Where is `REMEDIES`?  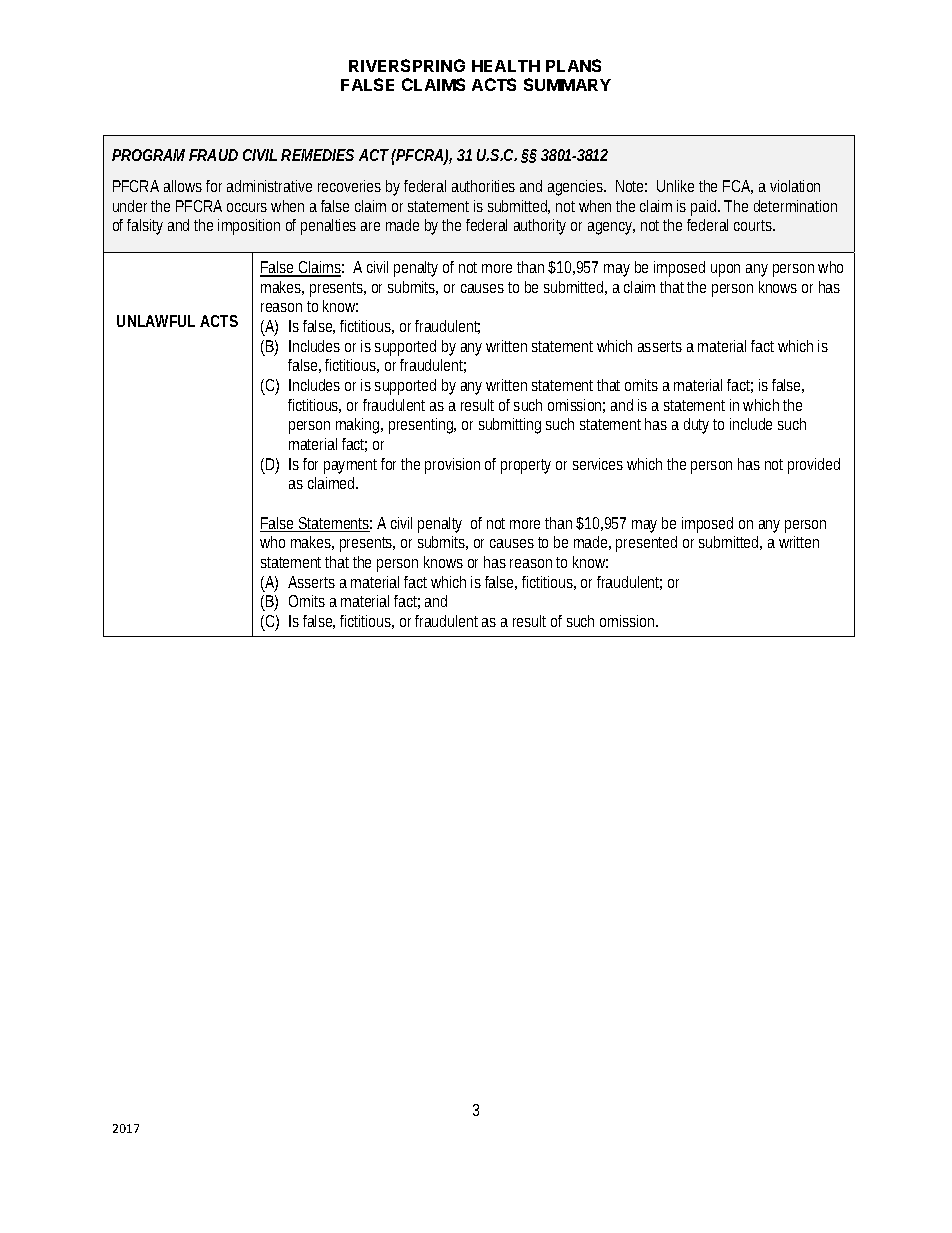 REMEDIES is located at coordinates (317, 155).
